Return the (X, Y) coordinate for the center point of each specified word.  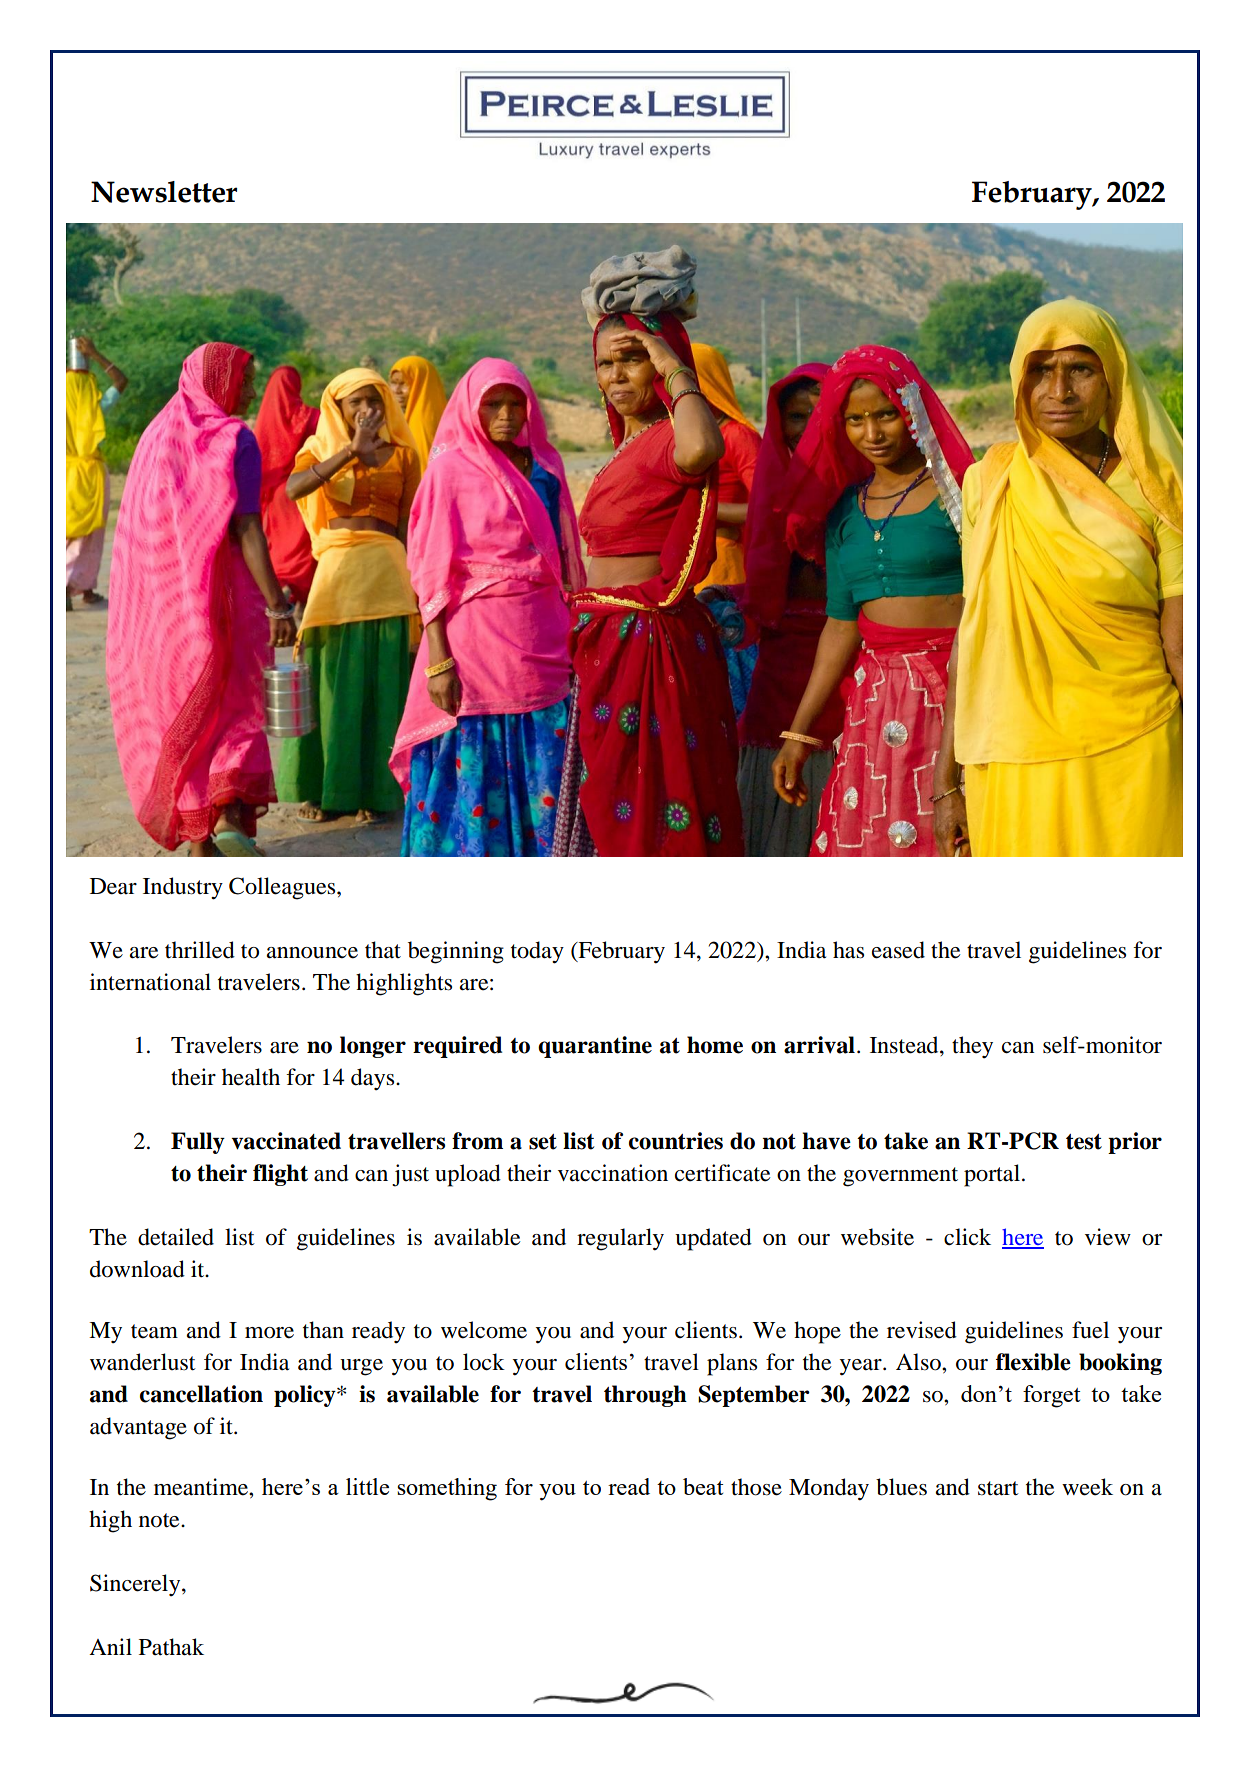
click (967, 1237)
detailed (176, 1237)
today (537, 952)
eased (898, 950)
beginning (456, 952)
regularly (620, 1239)
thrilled (200, 950)
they (972, 1047)
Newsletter (164, 192)
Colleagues (283, 888)
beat (703, 1486)
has (848, 950)
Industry (183, 888)
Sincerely (136, 1585)
